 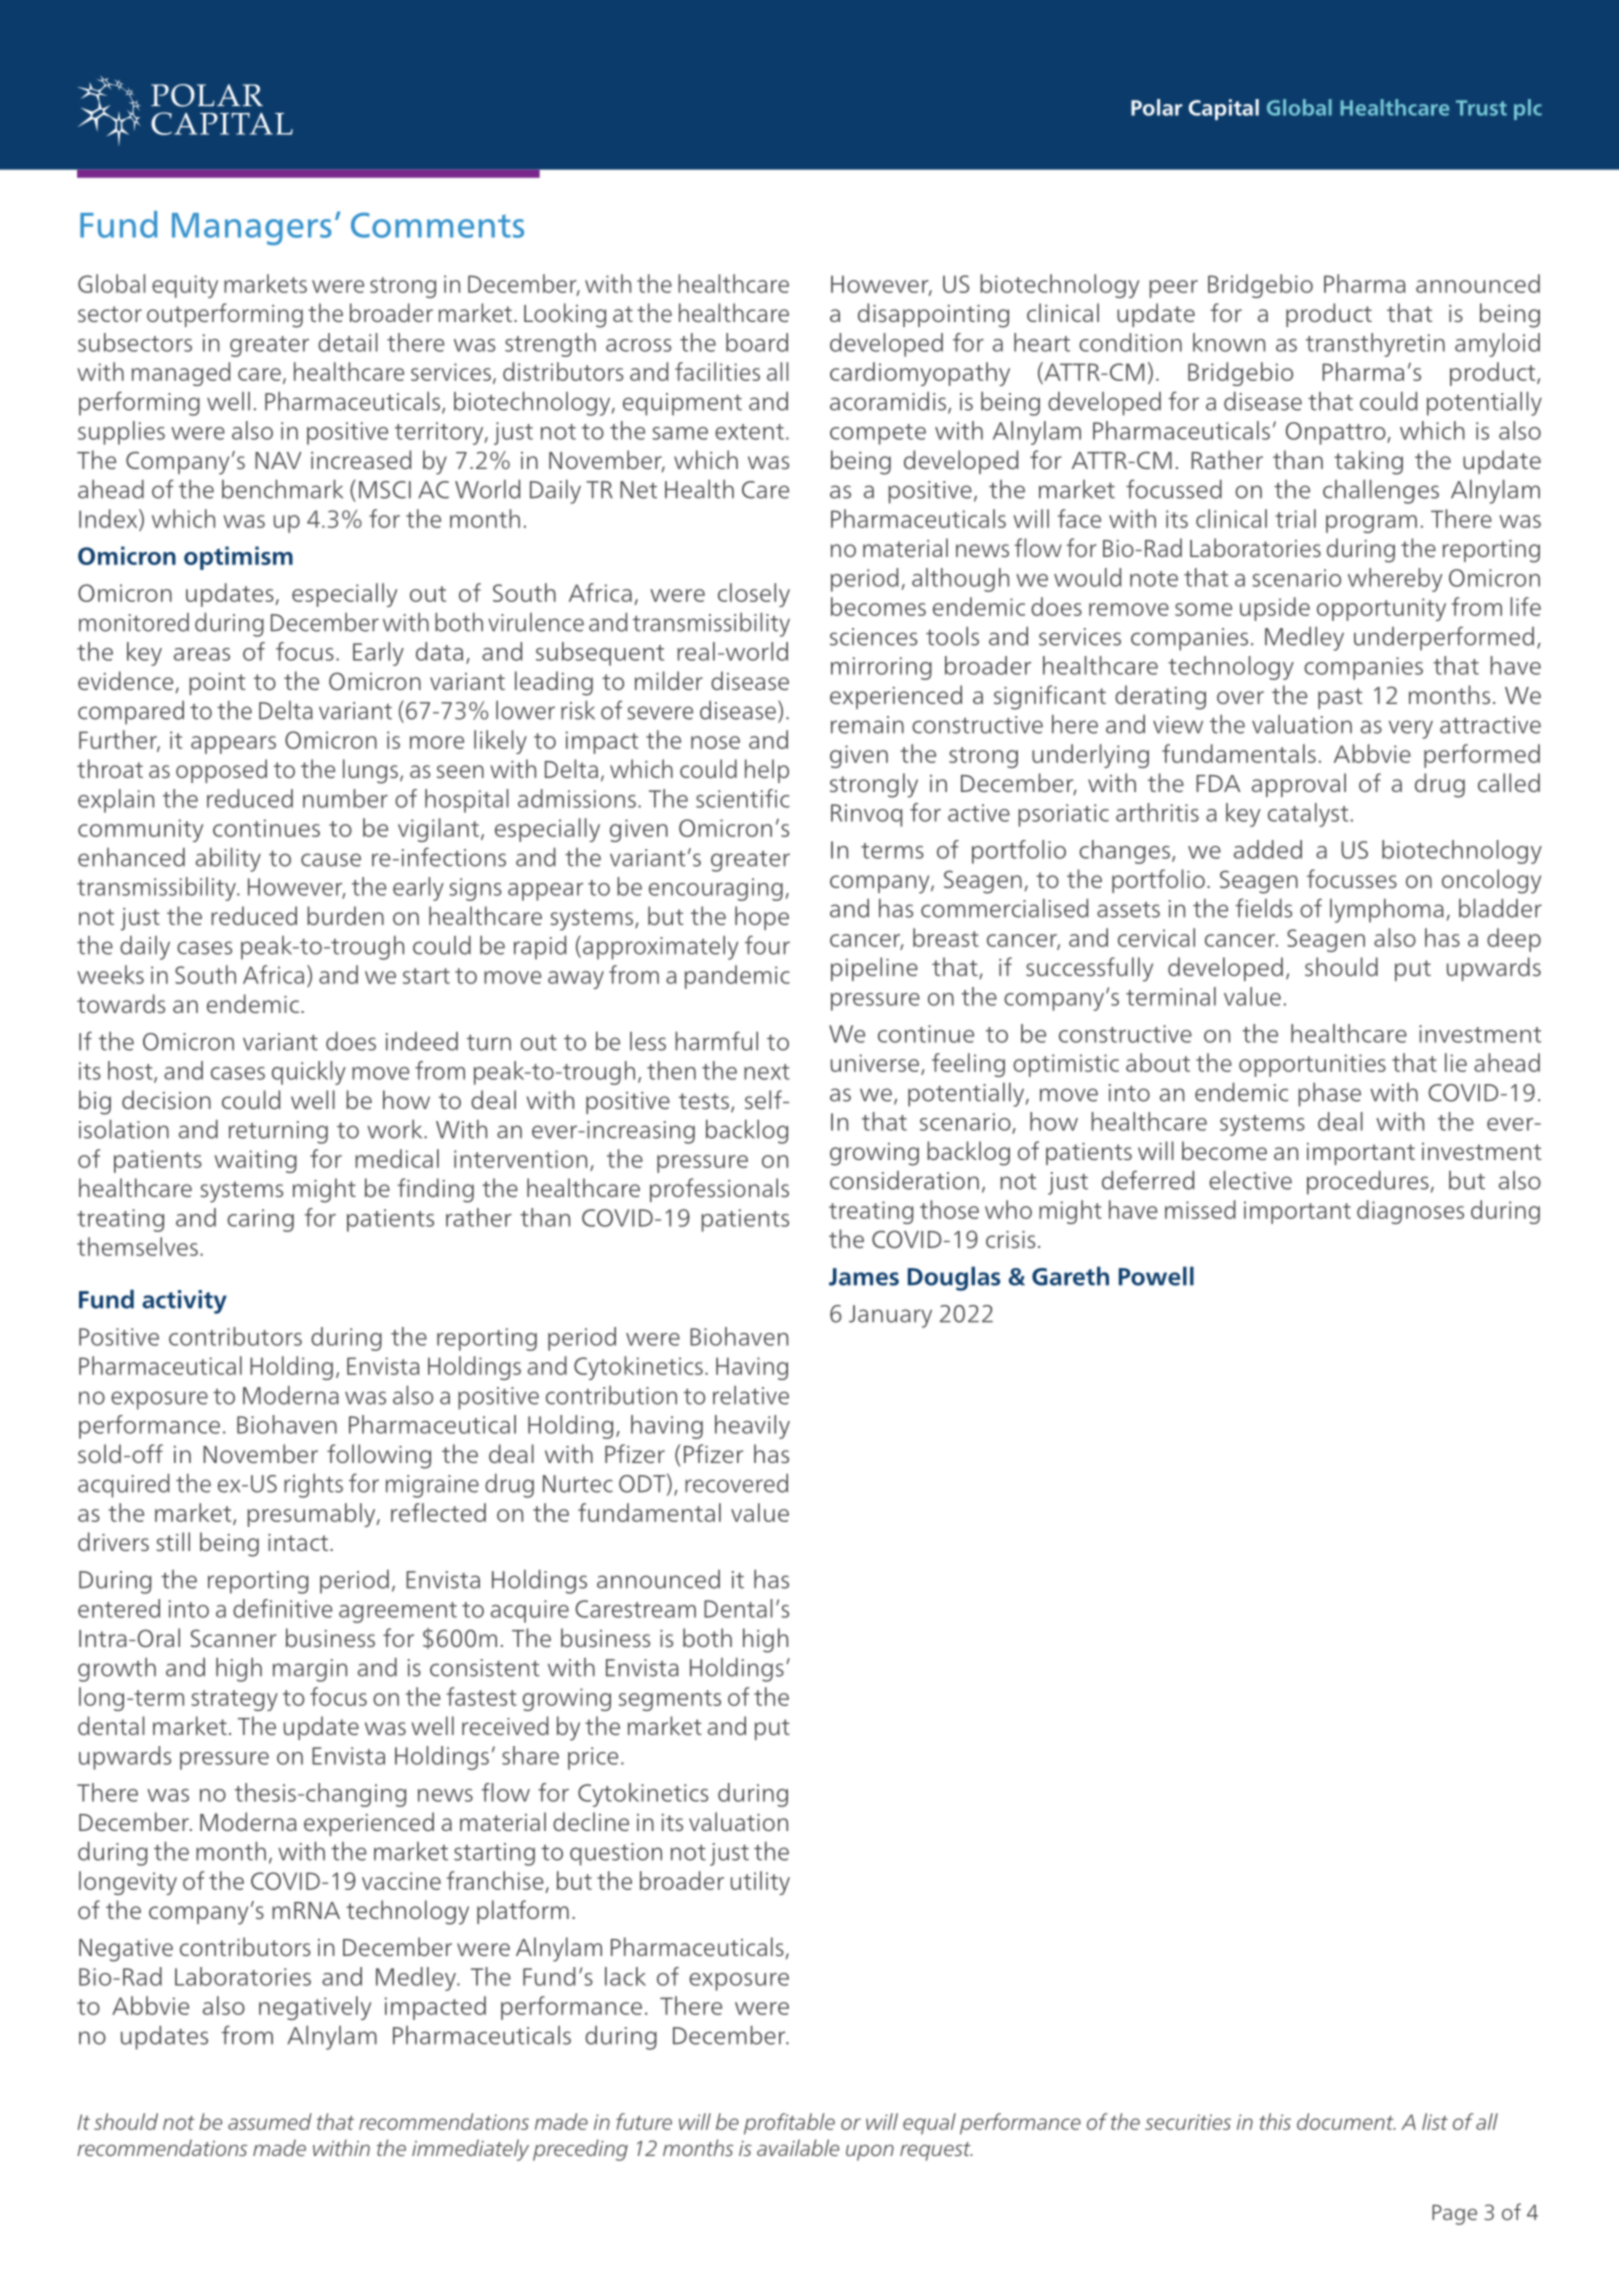 I want to click on assumed, so click(x=270, y=2121).
